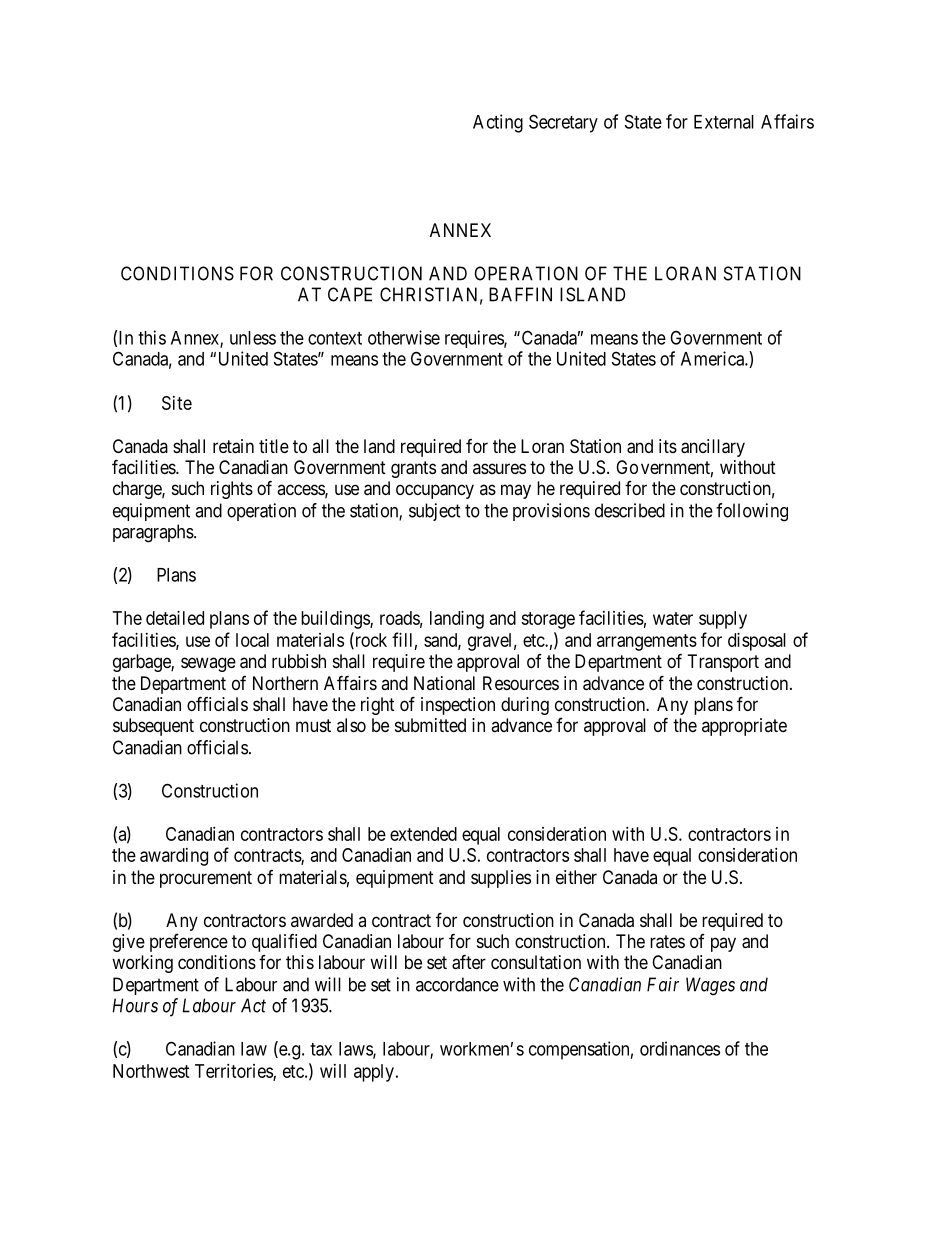  What do you see at coordinates (350, 294) in the image?
I see `CAPE` at bounding box center [350, 294].
